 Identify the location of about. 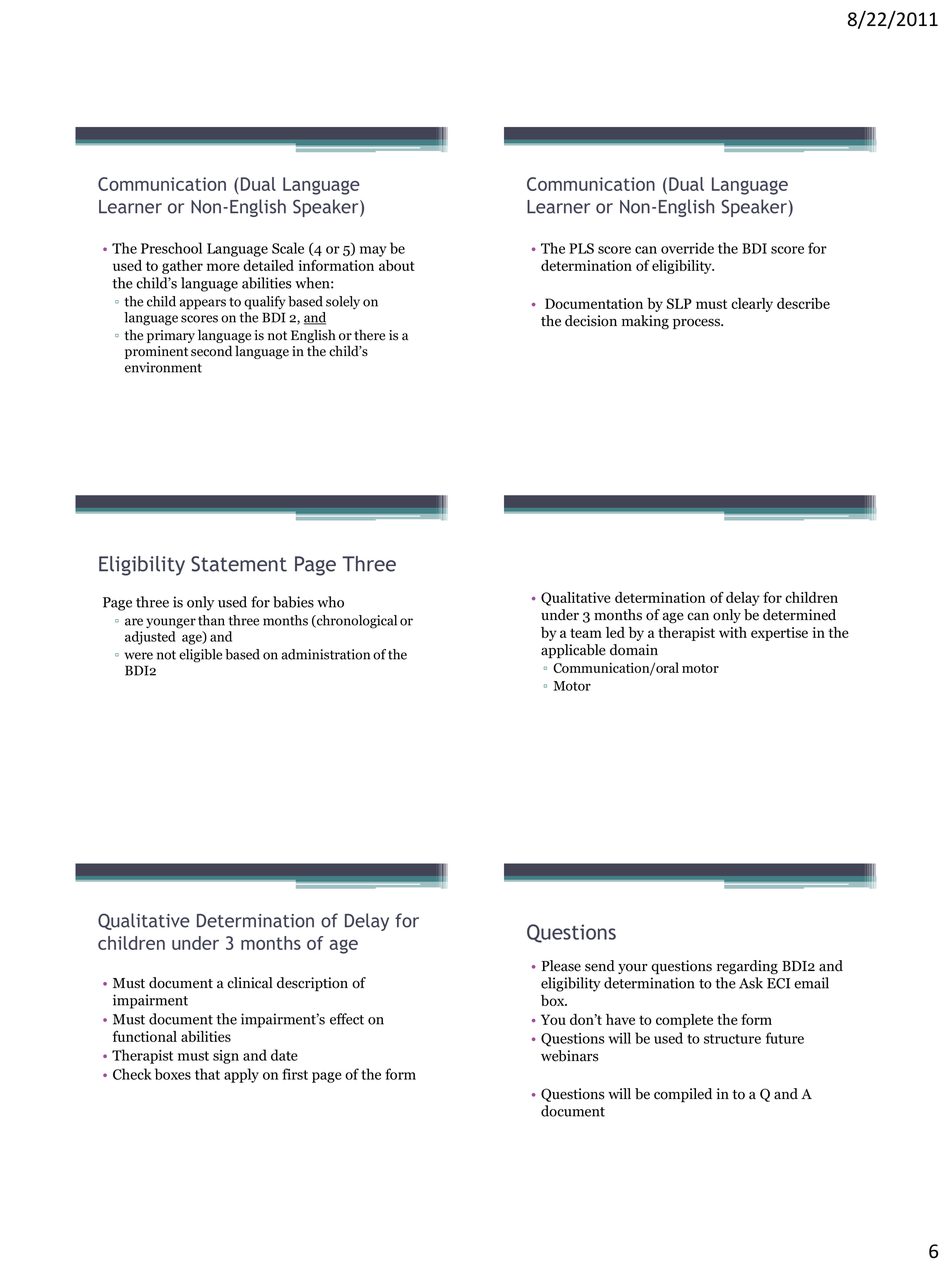
(397, 265).
